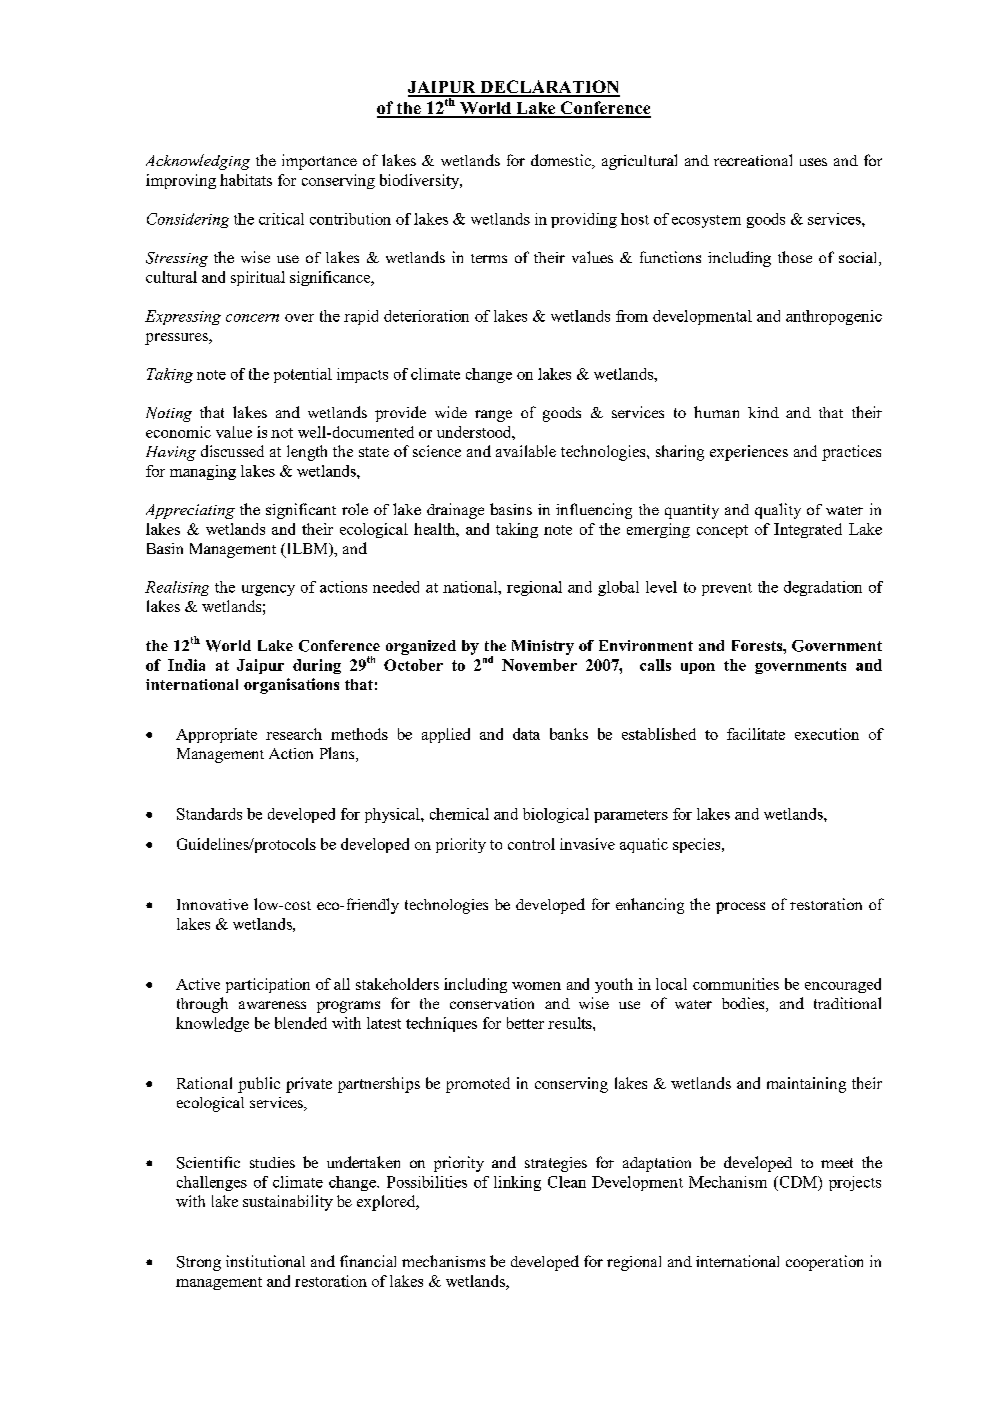 Image resolution: width=1003 pixels, height=1419 pixels. What do you see at coordinates (539, 665) in the page?
I see `November` at bounding box center [539, 665].
